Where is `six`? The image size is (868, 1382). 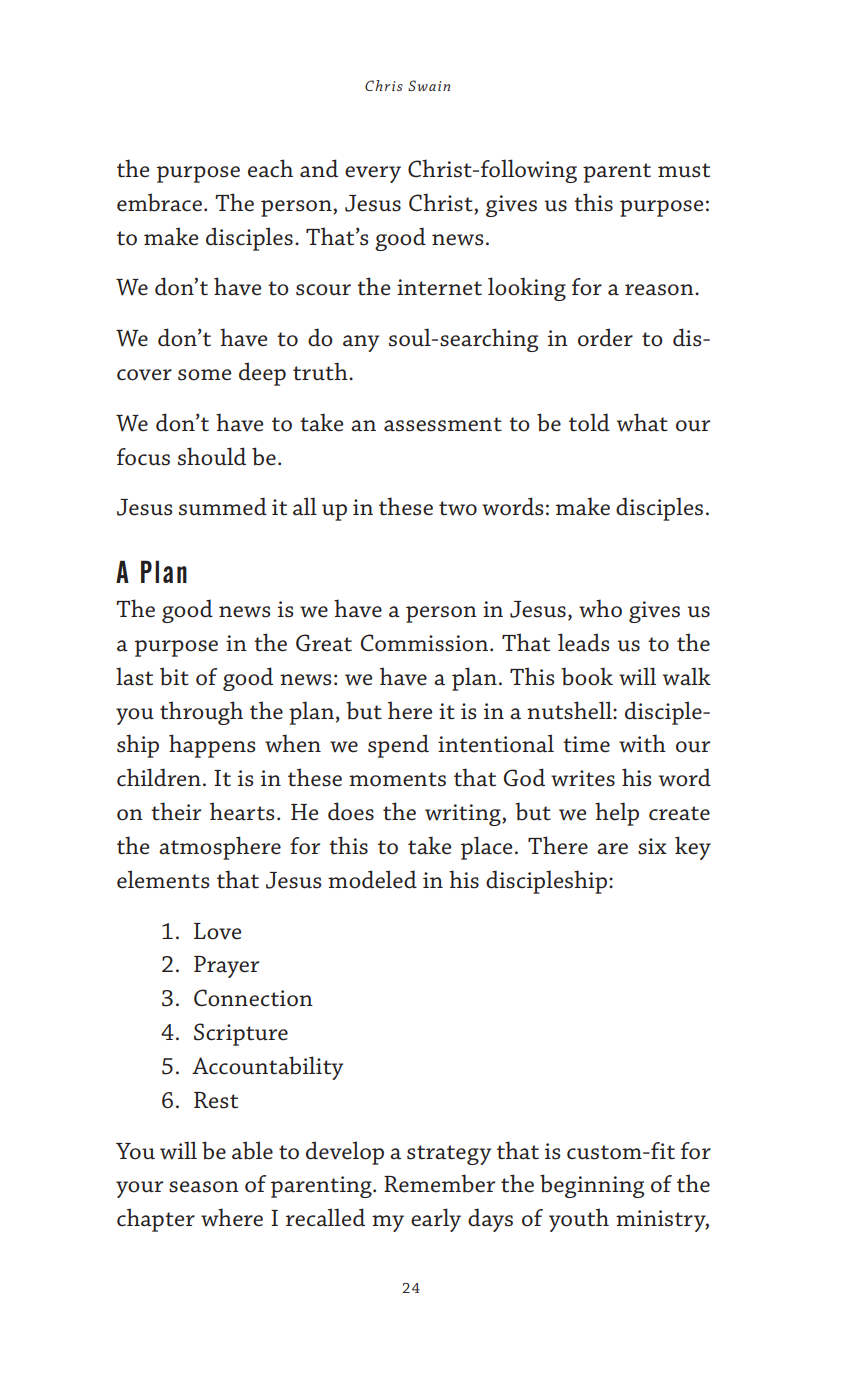
six is located at coordinates (652, 846).
